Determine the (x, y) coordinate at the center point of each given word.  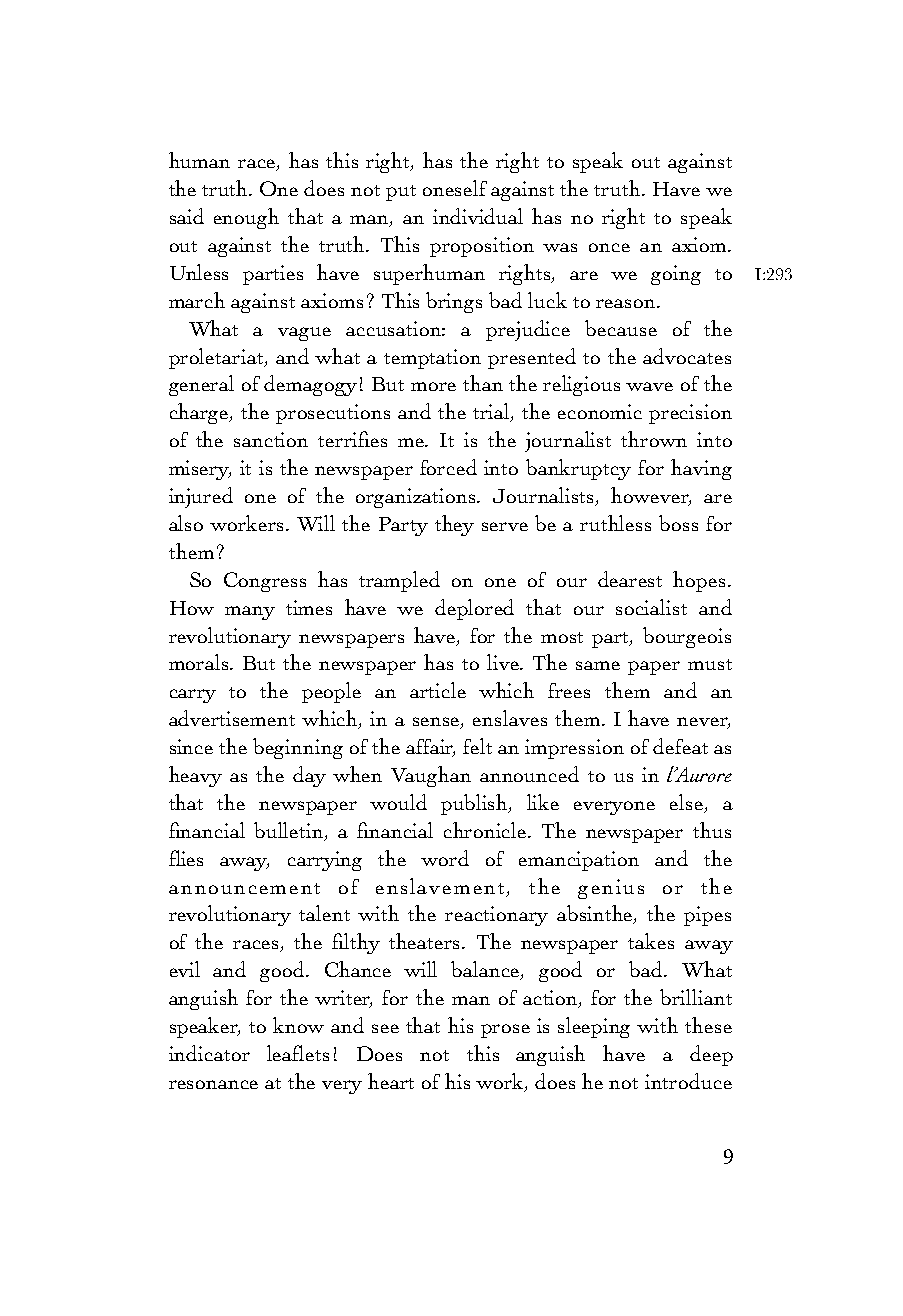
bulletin (290, 831)
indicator (209, 1053)
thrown (654, 439)
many (250, 613)
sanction (271, 439)
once (609, 247)
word (445, 858)
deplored (474, 609)
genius (611, 889)
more (433, 386)
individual (478, 216)
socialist (651, 607)
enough (246, 218)
